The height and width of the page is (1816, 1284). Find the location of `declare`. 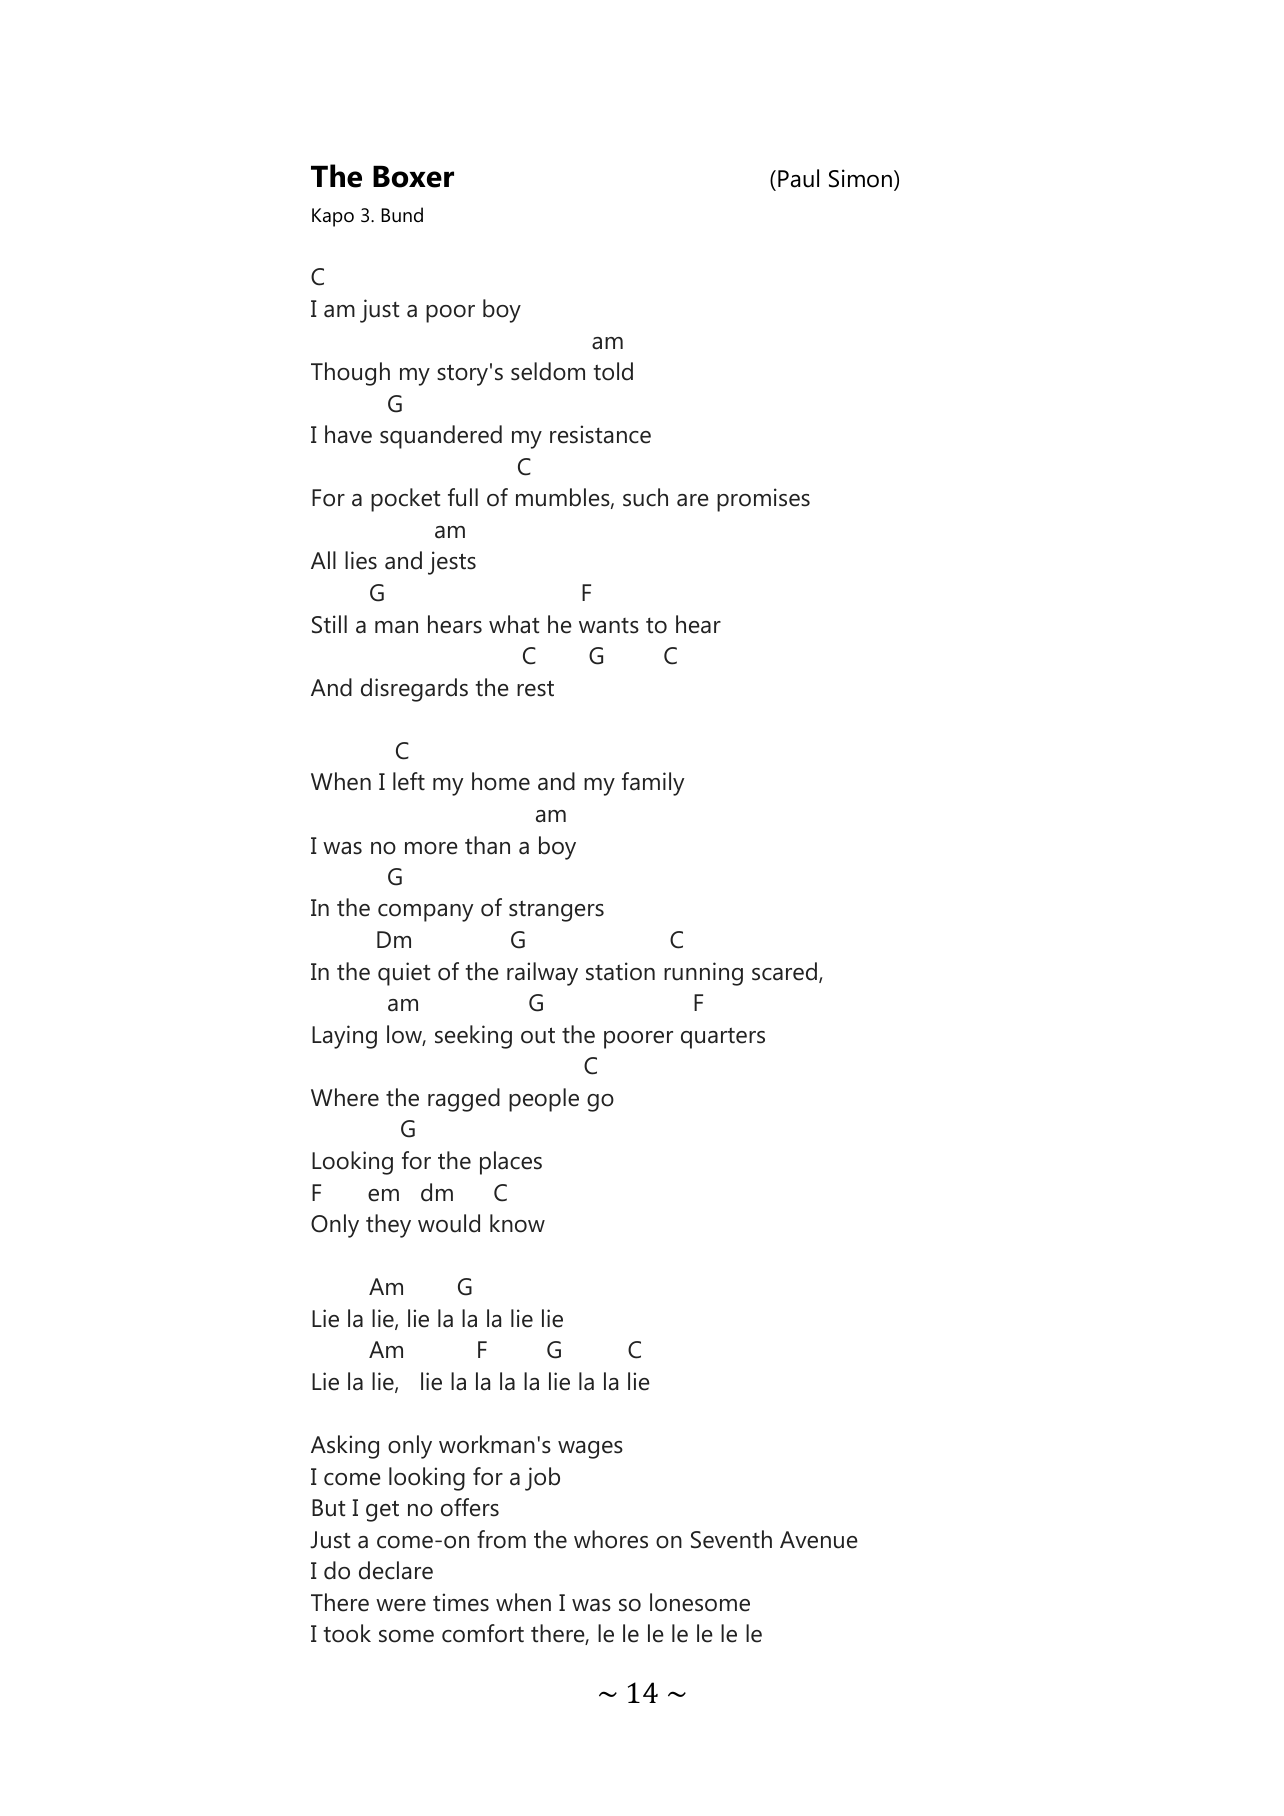

declare is located at coordinates (396, 1570).
